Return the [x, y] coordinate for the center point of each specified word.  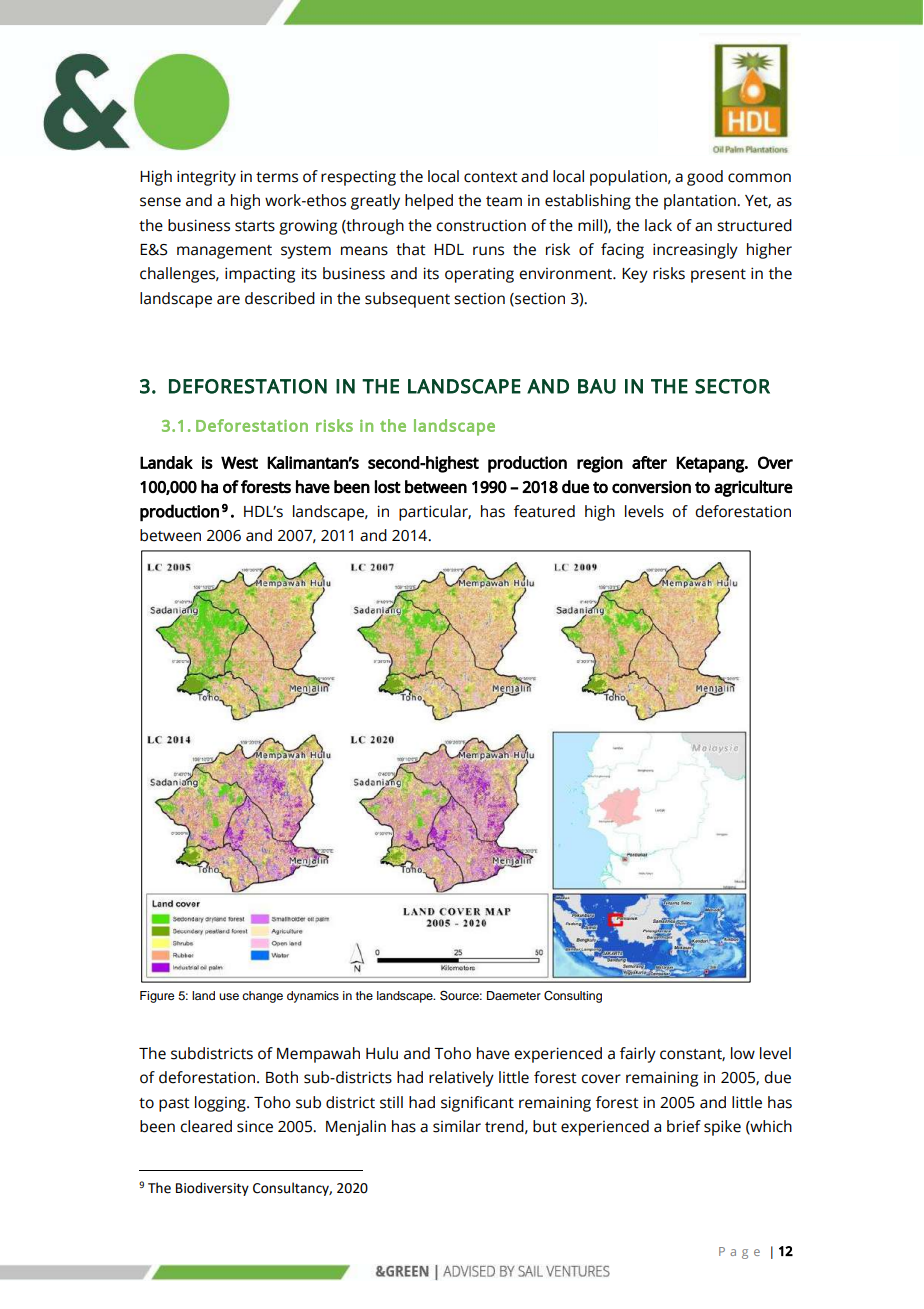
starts [255, 226]
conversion [651, 487]
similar [457, 1126]
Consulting [573, 997]
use [229, 996]
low [743, 1053]
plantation [701, 202]
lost [388, 487]
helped [429, 202]
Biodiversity [212, 1189]
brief [684, 1126]
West [239, 462]
